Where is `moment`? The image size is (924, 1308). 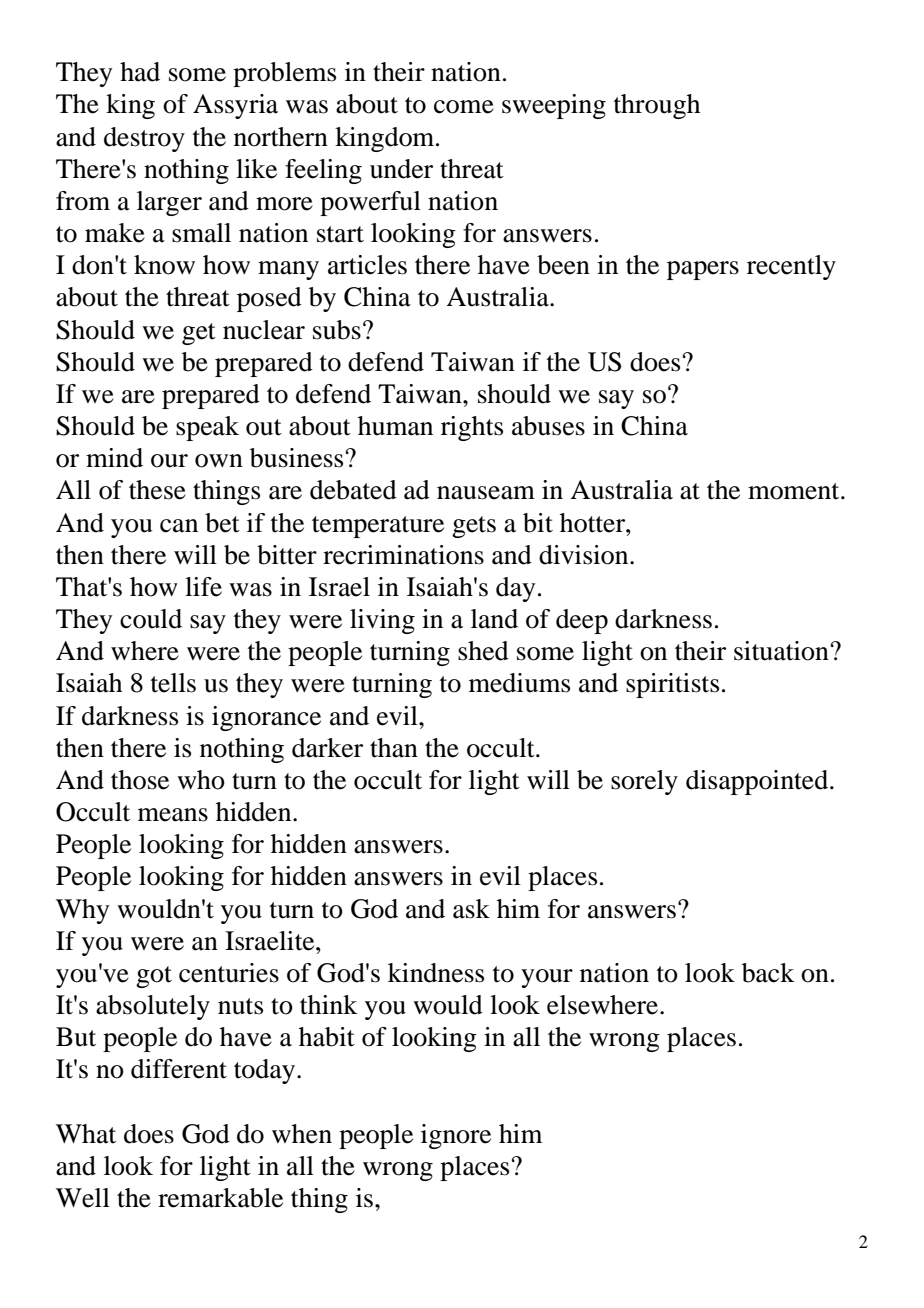 moment is located at coordinates (795, 491).
